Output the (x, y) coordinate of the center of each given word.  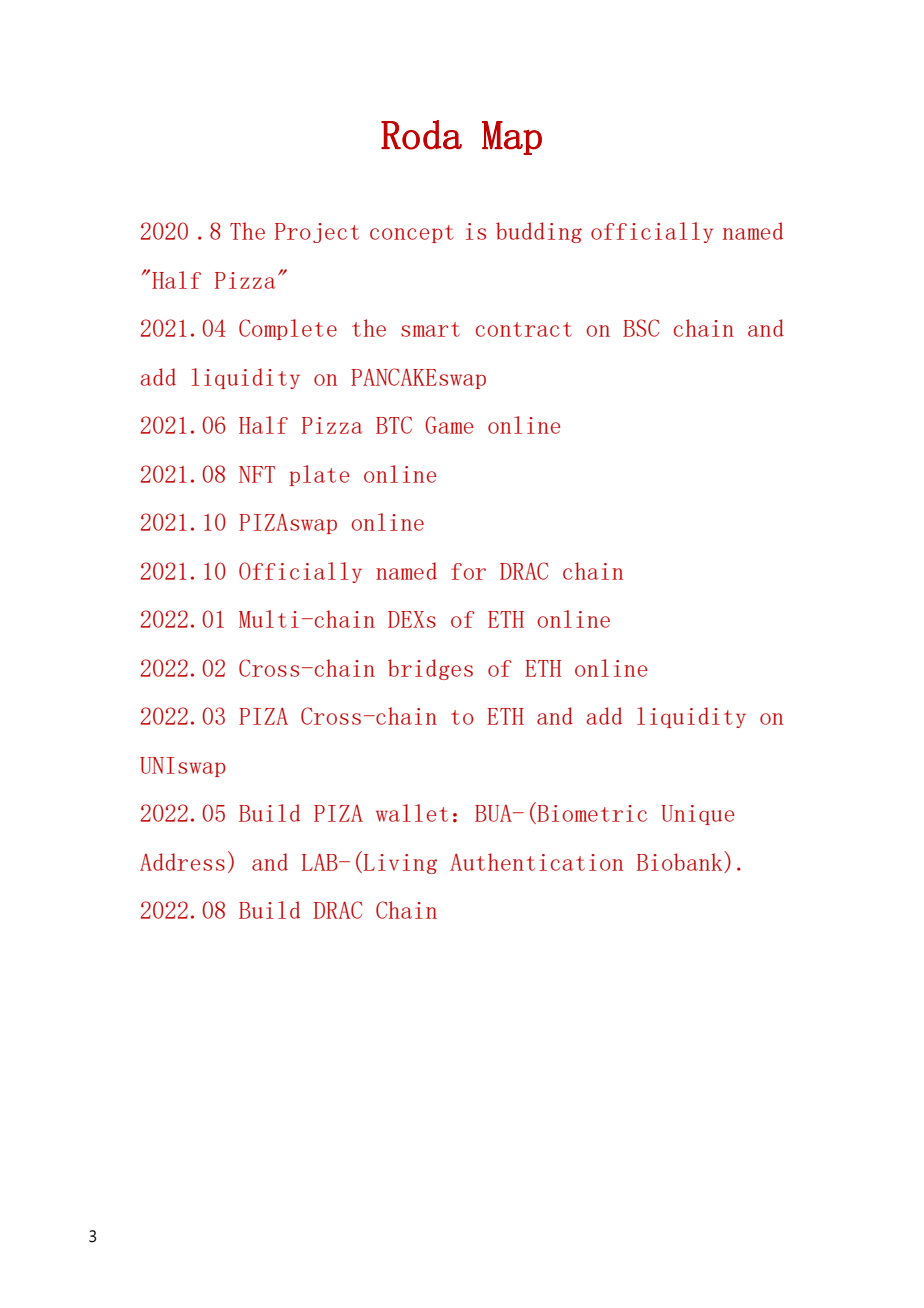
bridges (430, 669)
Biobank (681, 862)
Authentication (536, 862)
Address (182, 862)
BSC (641, 328)
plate (319, 475)
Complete (288, 329)
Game (449, 425)
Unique (697, 815)
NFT (257, 474)
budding (539, 232)
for (468, 571)
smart (430, 329)
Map (512, 138)
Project (317, 233)
